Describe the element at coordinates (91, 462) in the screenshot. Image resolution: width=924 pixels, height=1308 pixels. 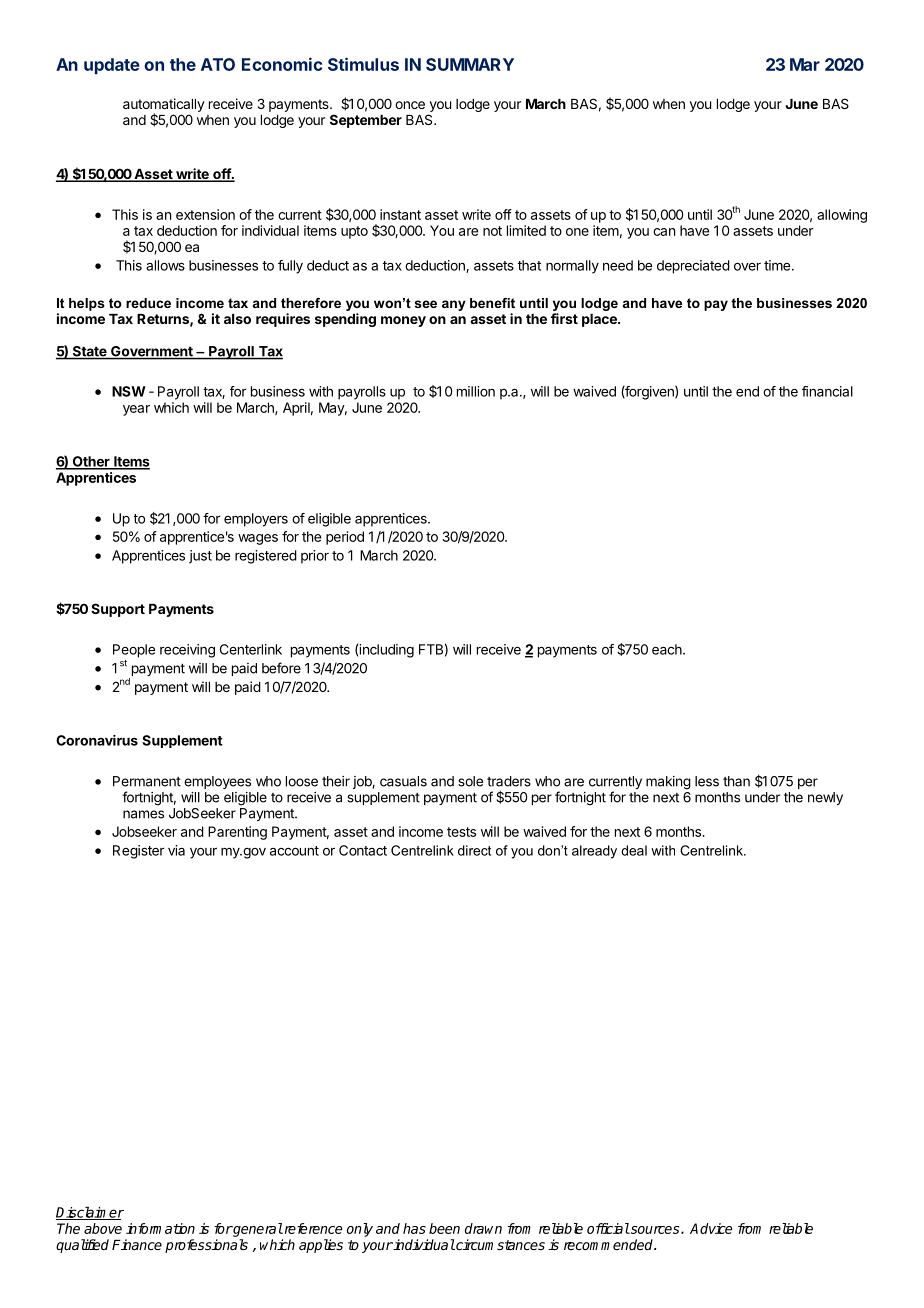
I see `Other` at that location.
